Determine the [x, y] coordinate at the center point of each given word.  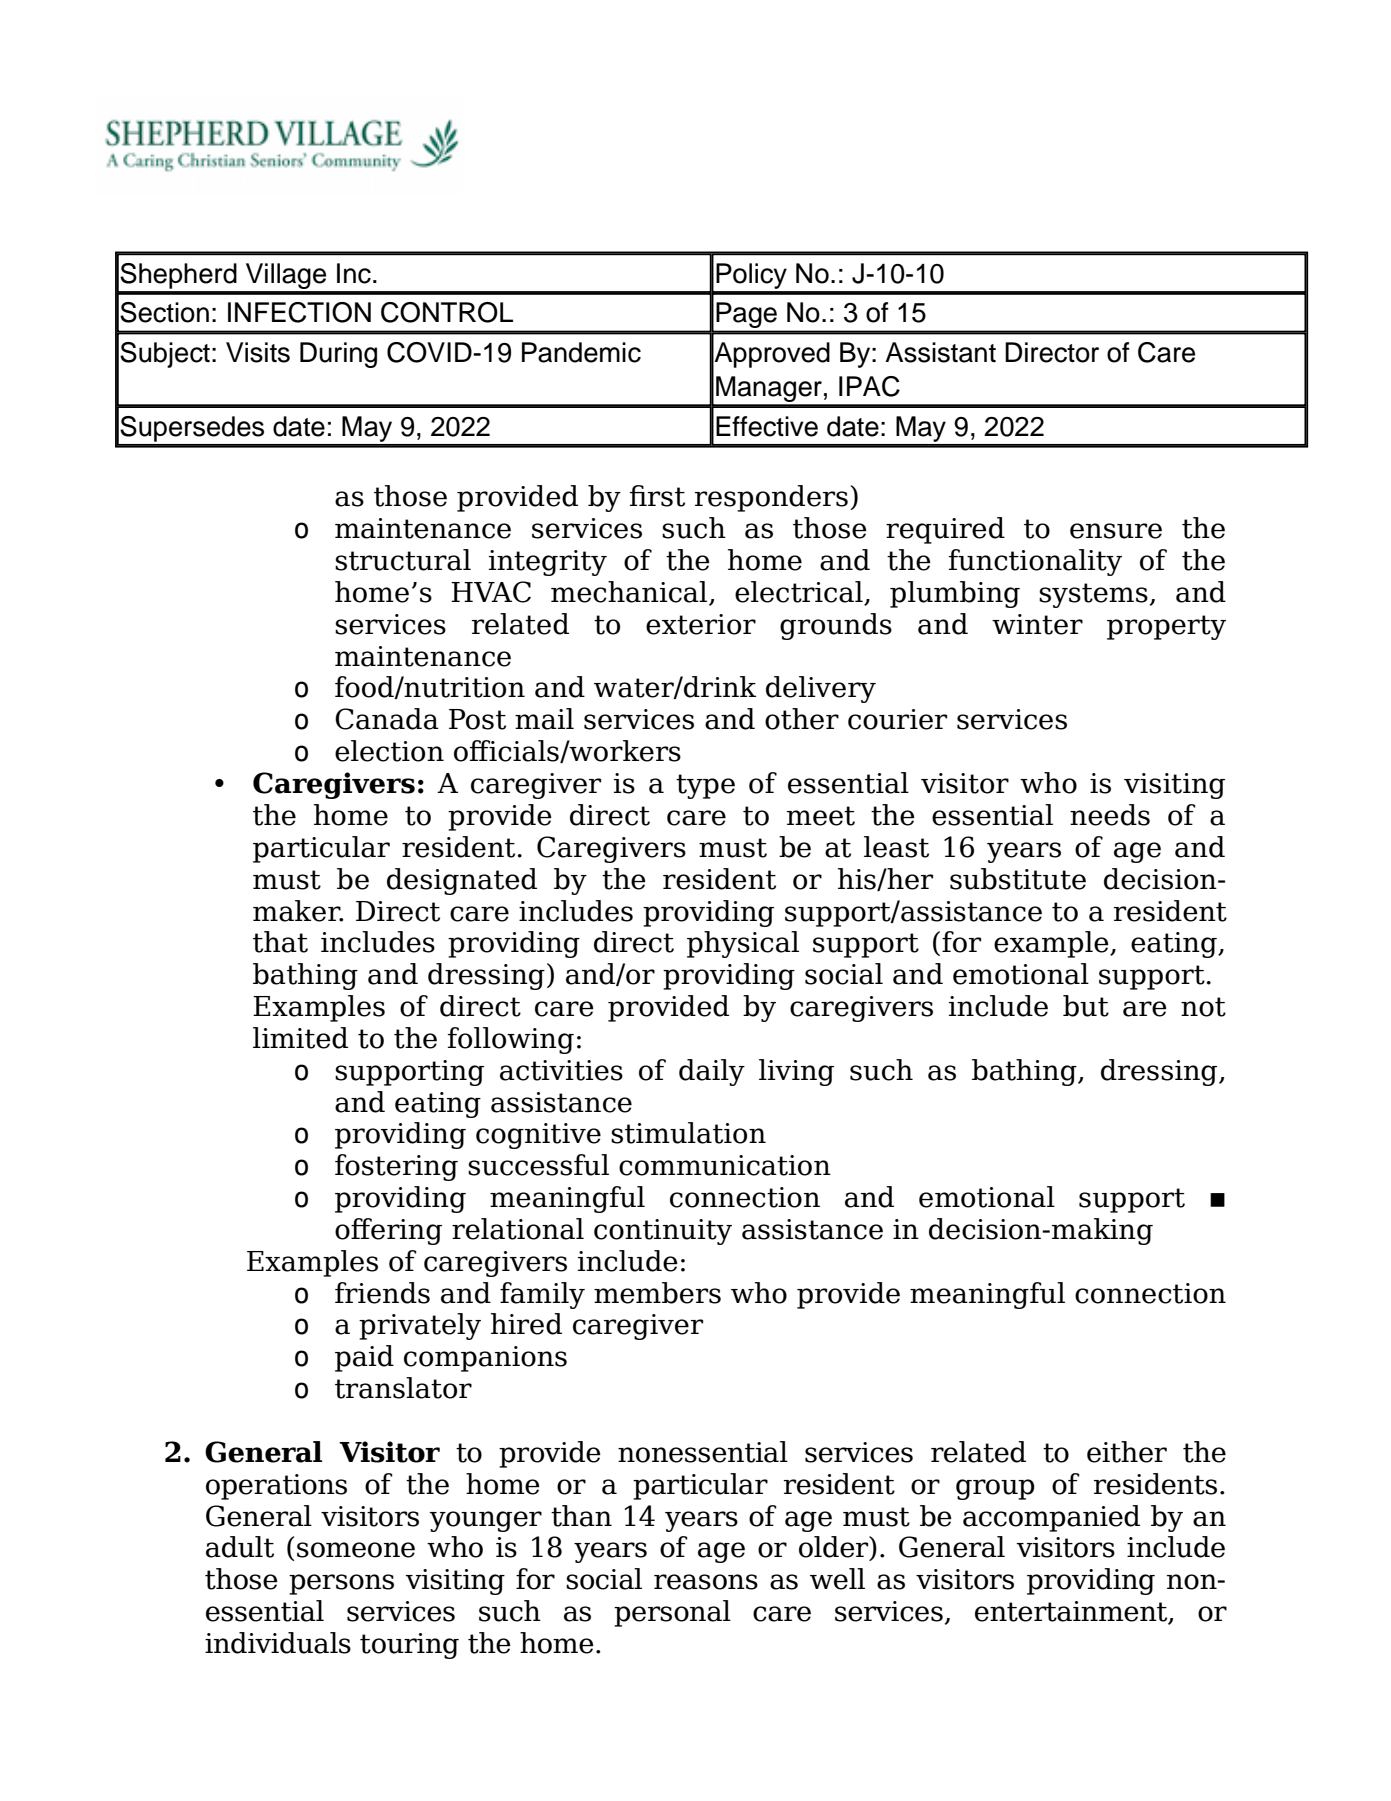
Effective [767, 426]
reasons [706, 1582]
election [389, 751]
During [338, 355]
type [705, 786]
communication [725, 1165]
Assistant [940, 352]
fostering [396, 1167]
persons [341, 1584]
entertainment [1072, 1612]
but [1086, 1006]
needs [1110, 815]
